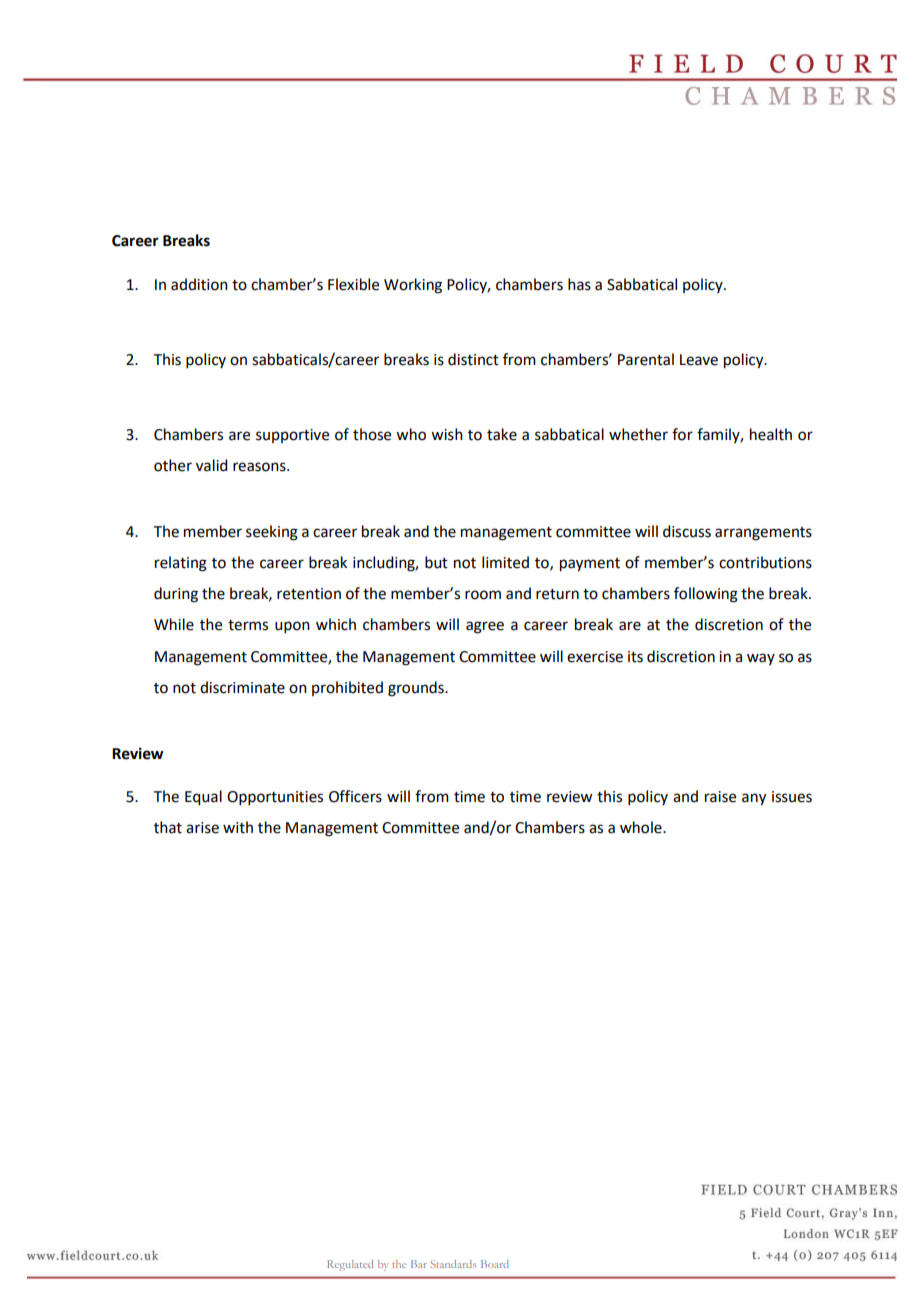 This page has width=924, height=1308. What do you see at coordinates (754, 799) in the page?
I see `any` at bounding box center [754, 799].
